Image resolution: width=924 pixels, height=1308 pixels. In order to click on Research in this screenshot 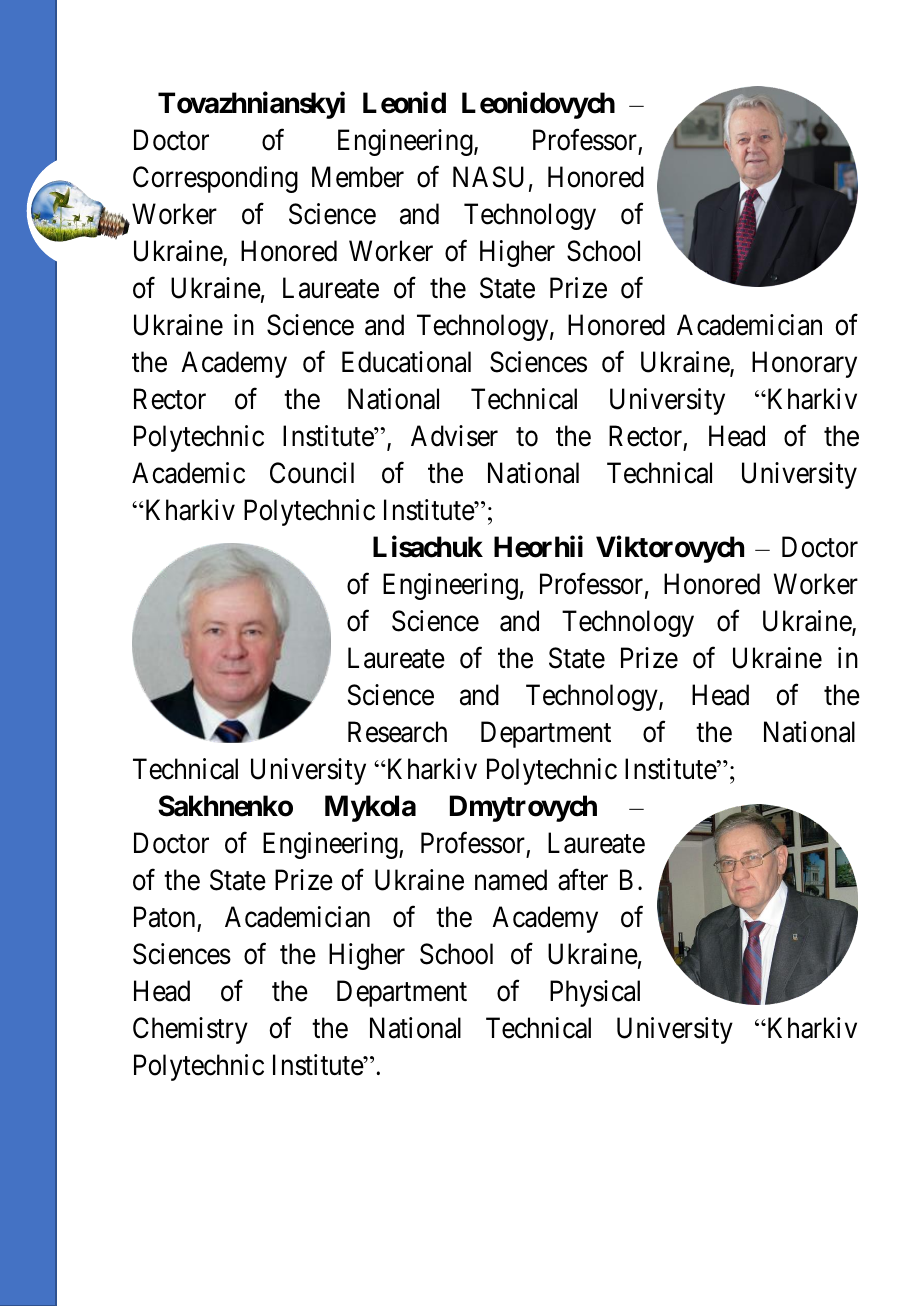, I will do `click(397, 732)`.
